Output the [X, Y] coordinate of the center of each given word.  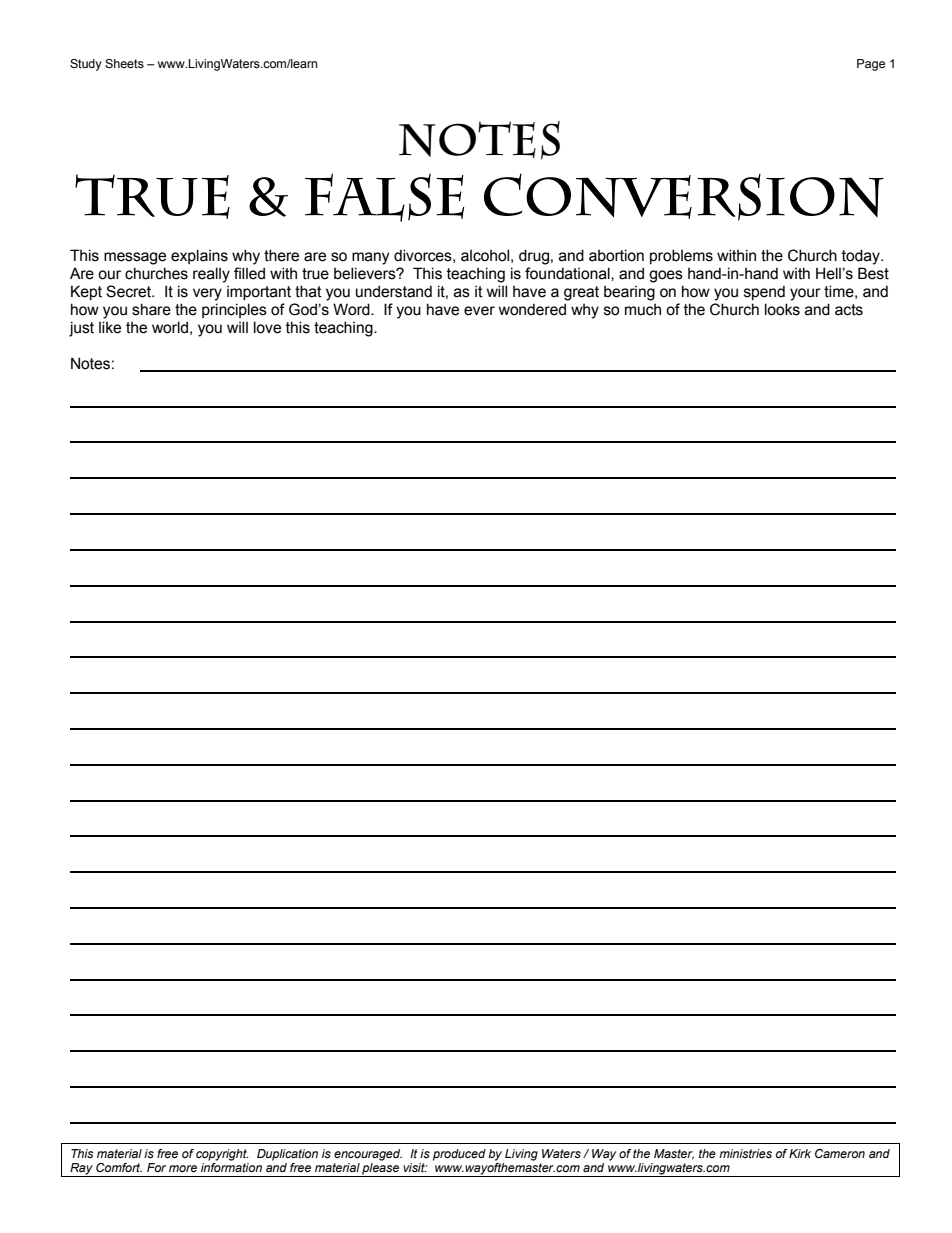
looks [782, 309]
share [151, 309]
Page [871, 65]
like [110, 327]
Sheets [124, 63]
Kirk [800, 1153]
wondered [532, 309]
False [384, 198]
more [183, 1168]
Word [352, 309]
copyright [222, 1155]
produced [459, 1155]
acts [849, 310]
